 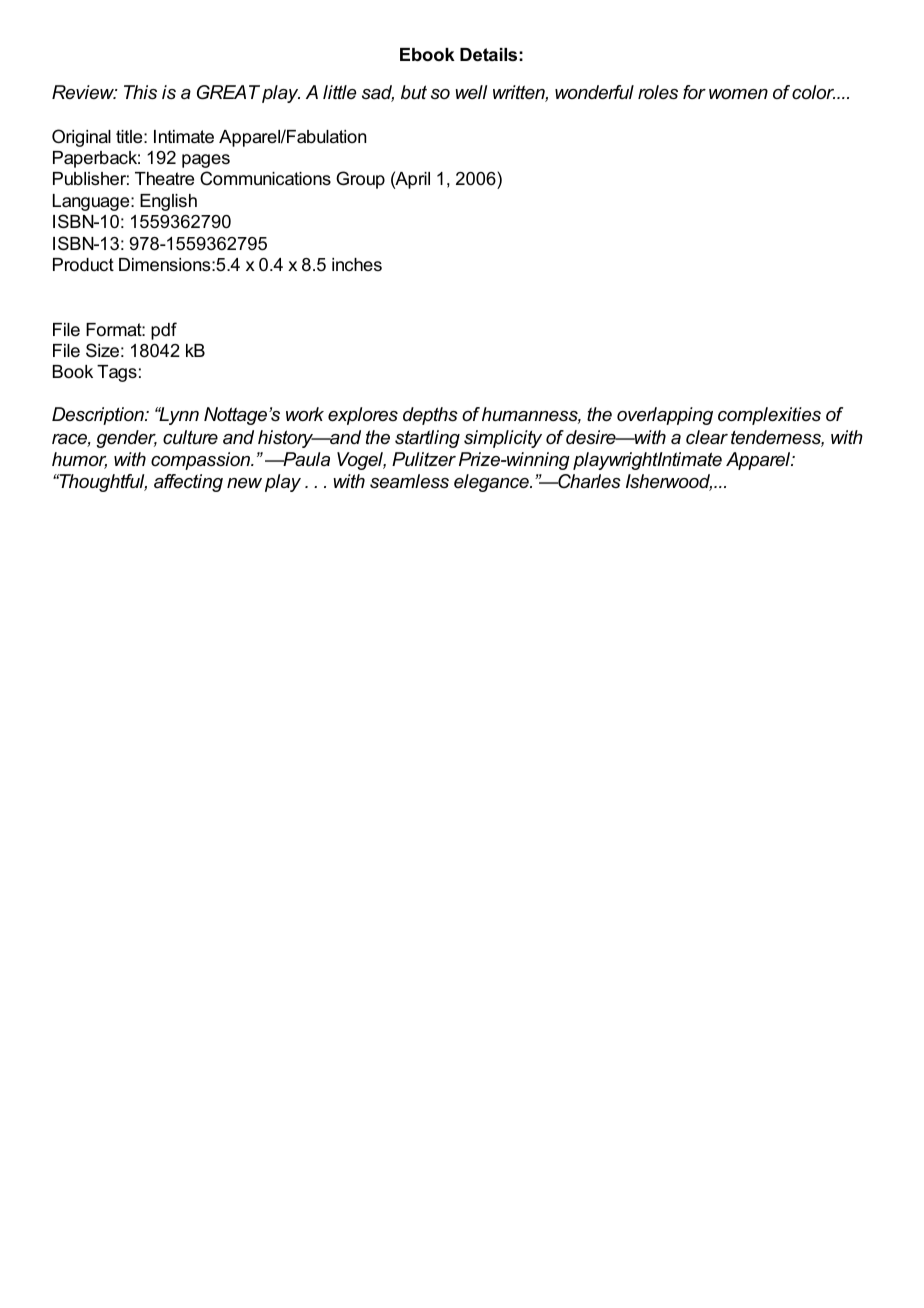 What do you see at coordinates (430, 416) in the screenshot?
I see `depths` at bounding box center [430, 416].
